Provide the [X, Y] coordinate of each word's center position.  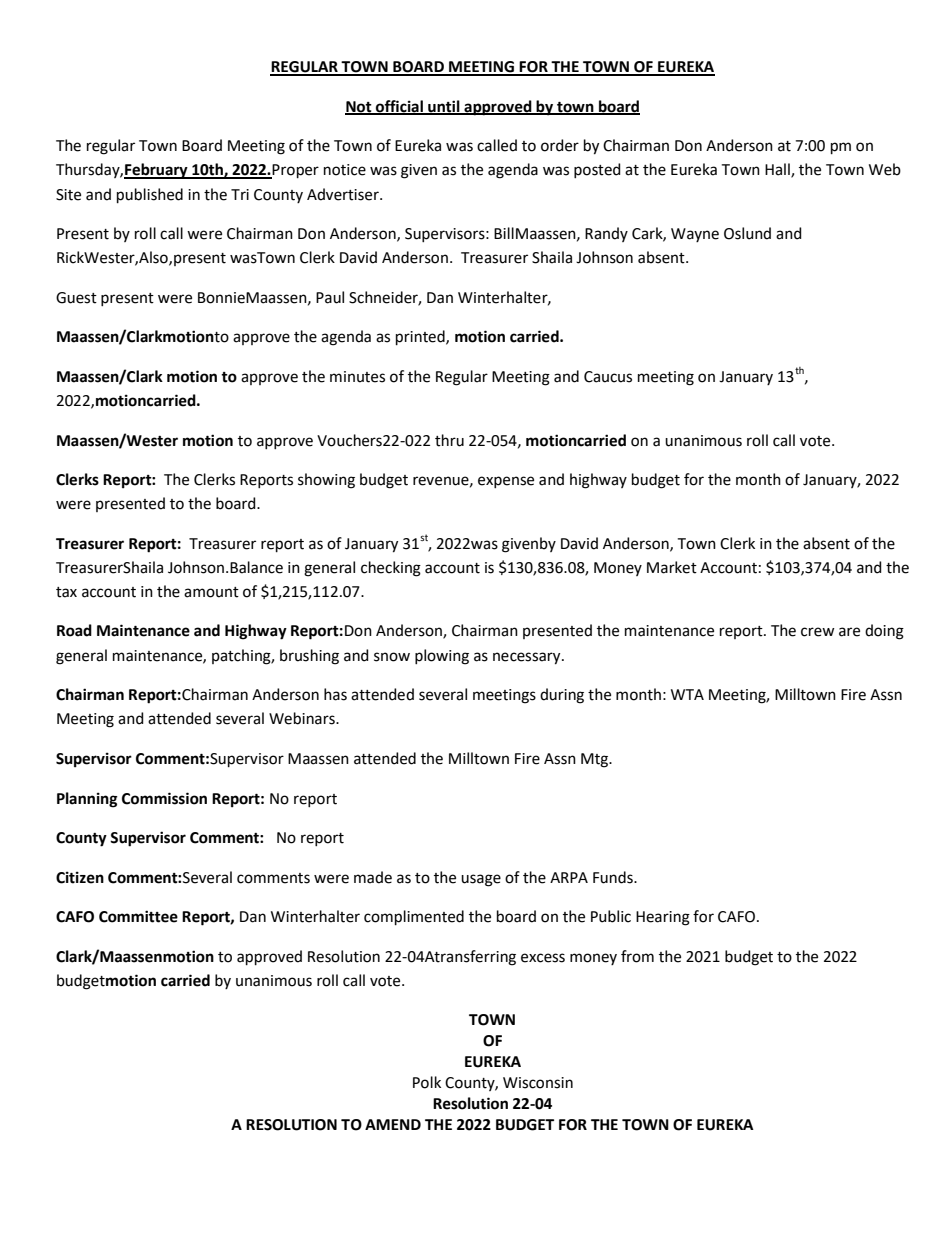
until [444, 107]
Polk [427, 1082]
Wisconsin [538, 1083]
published [150, 195]
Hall [778, 170]
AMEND [393, 1124]
